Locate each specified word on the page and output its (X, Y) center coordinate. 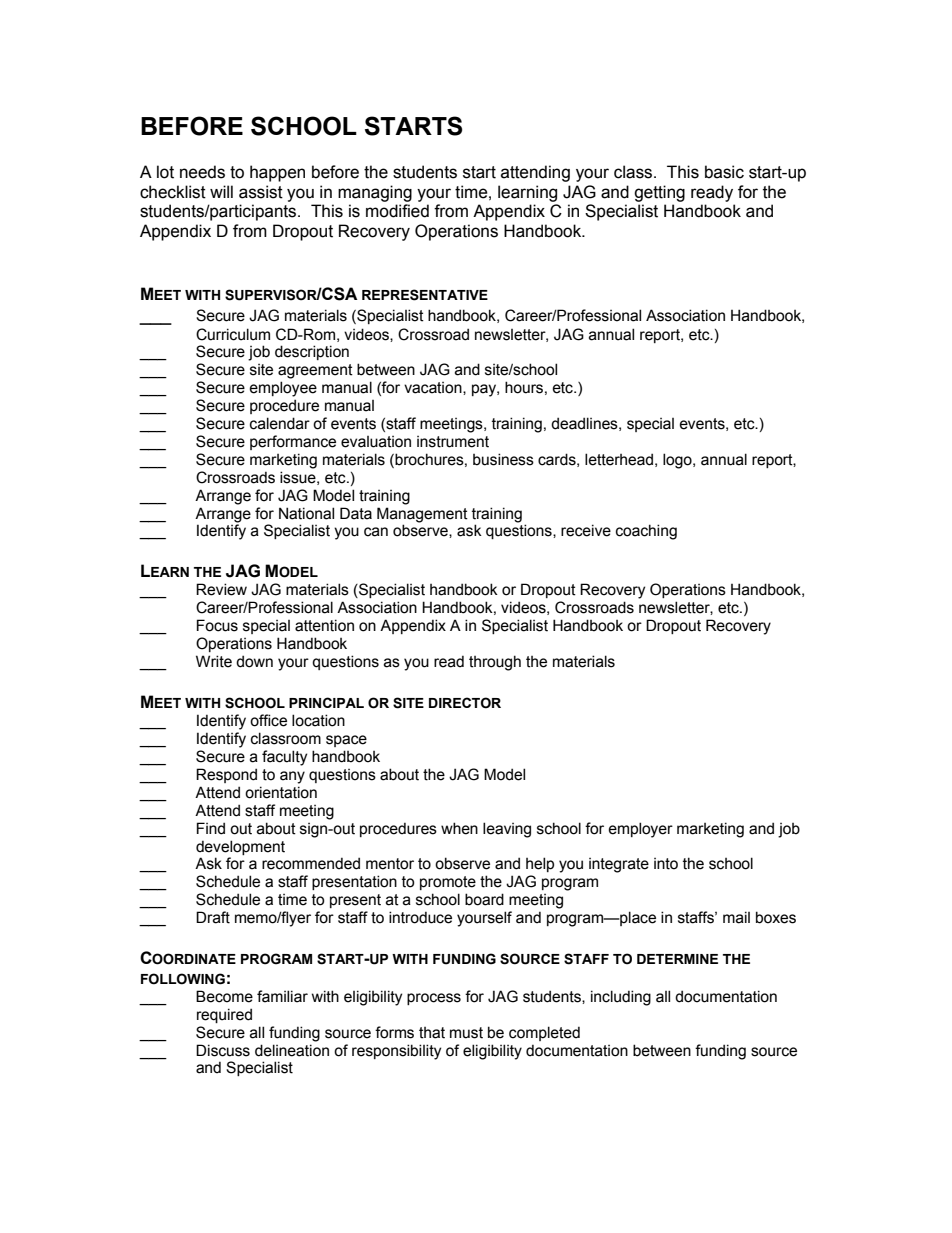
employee (283, 389)
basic (724, 172)
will (221, 191)
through (495, 663)
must (466, 1033)
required (224, 1015)
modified (397, 211)
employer (641, 830)
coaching (646, 532)
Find (211, 828)
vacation (434, 388)
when (459, 828)
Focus (217, 625)
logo (678, 461)
